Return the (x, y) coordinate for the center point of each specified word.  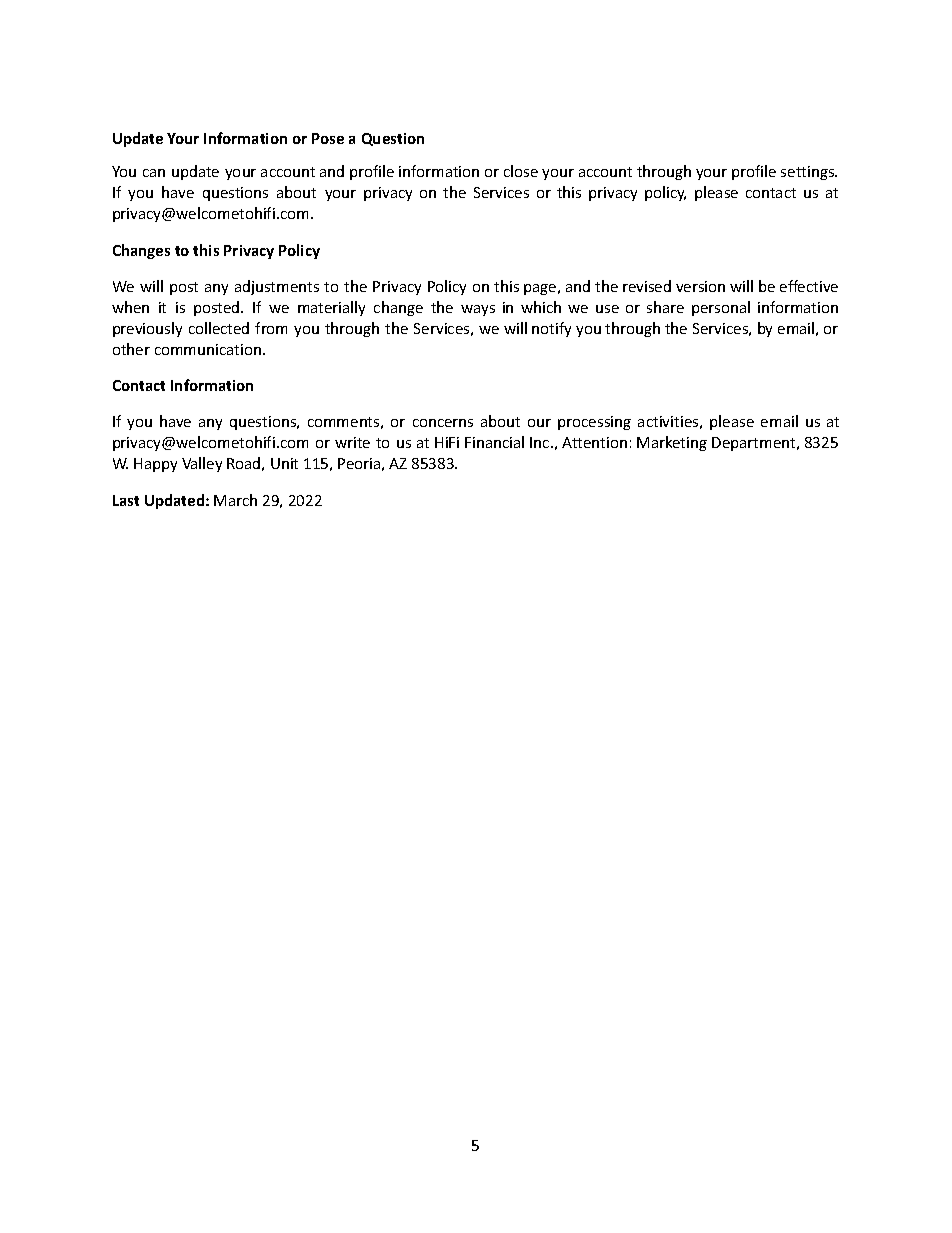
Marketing (672, 443)
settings (809, 173)
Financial (494, 442)
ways (478, 310)
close (521, 171)
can (154, 173)
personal (721, 308)
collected (219, 328)
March (235, 500)
